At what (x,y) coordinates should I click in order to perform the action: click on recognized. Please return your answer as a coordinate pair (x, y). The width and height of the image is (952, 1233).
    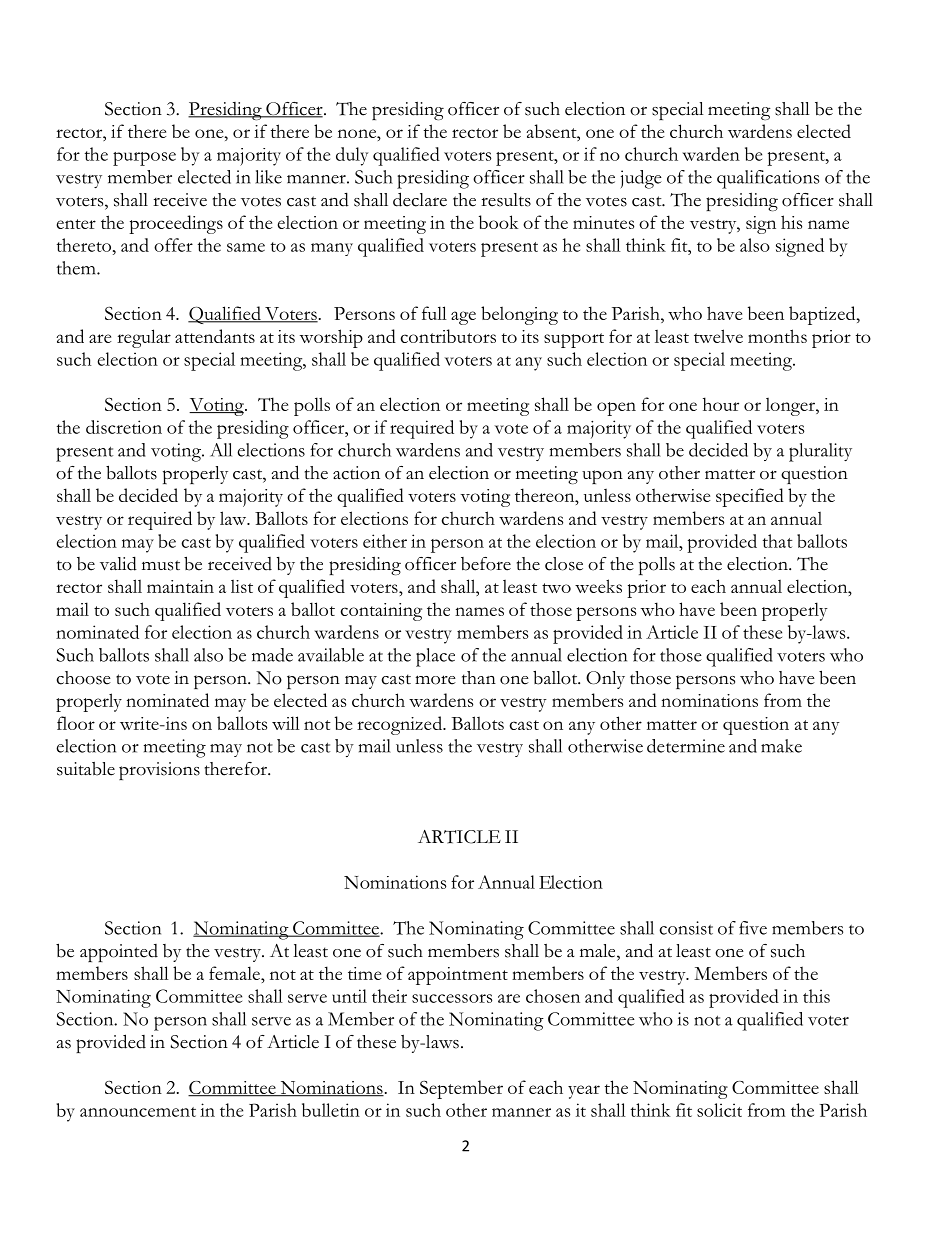
    Looking at the image, I should click on (400, 725).
